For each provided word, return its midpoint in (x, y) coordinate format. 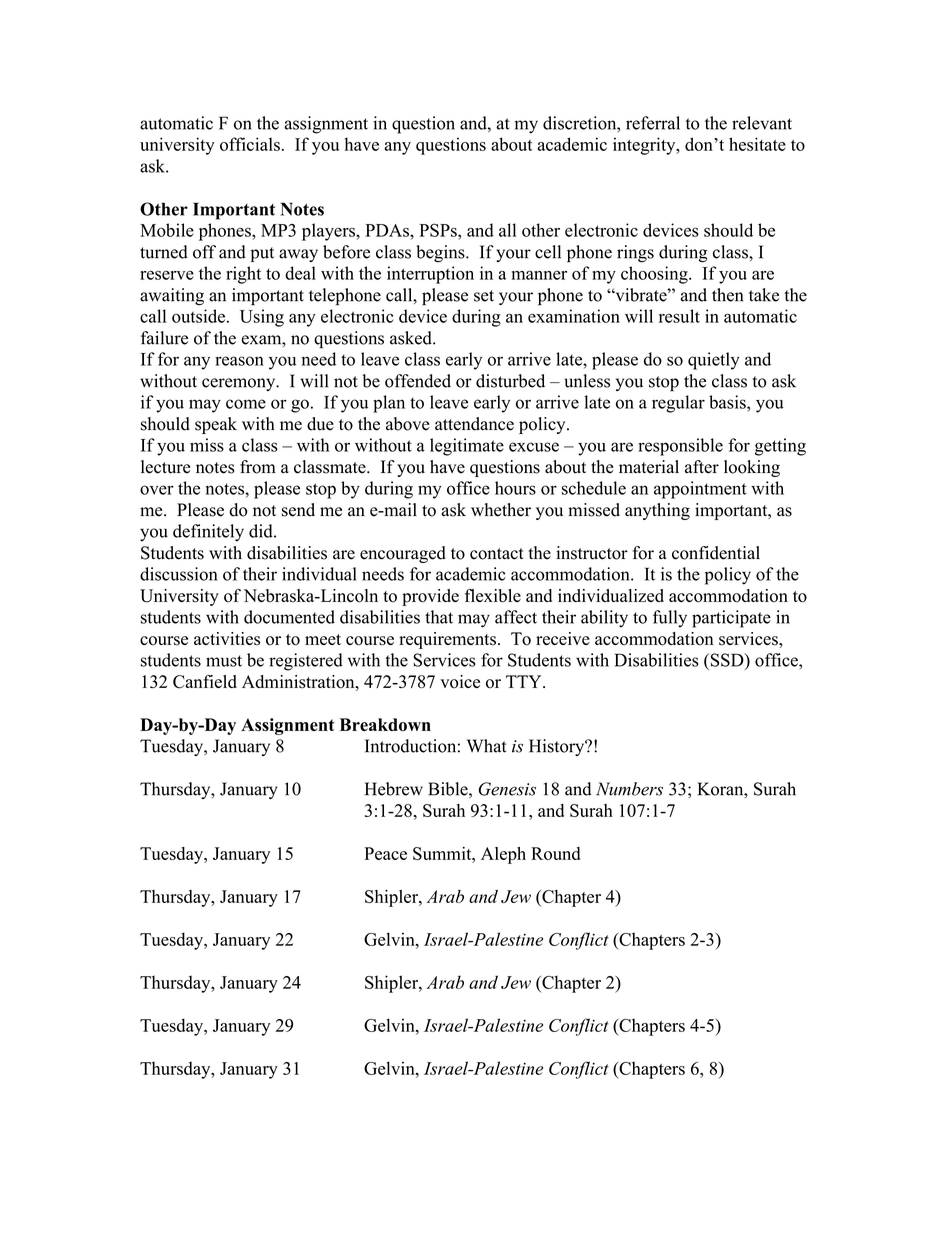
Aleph (503, 855)
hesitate (757, 144)
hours (515, 488)
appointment (700, 490)
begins (441, 254)
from (258, 467)
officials (250, 144)
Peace (385, 853)
